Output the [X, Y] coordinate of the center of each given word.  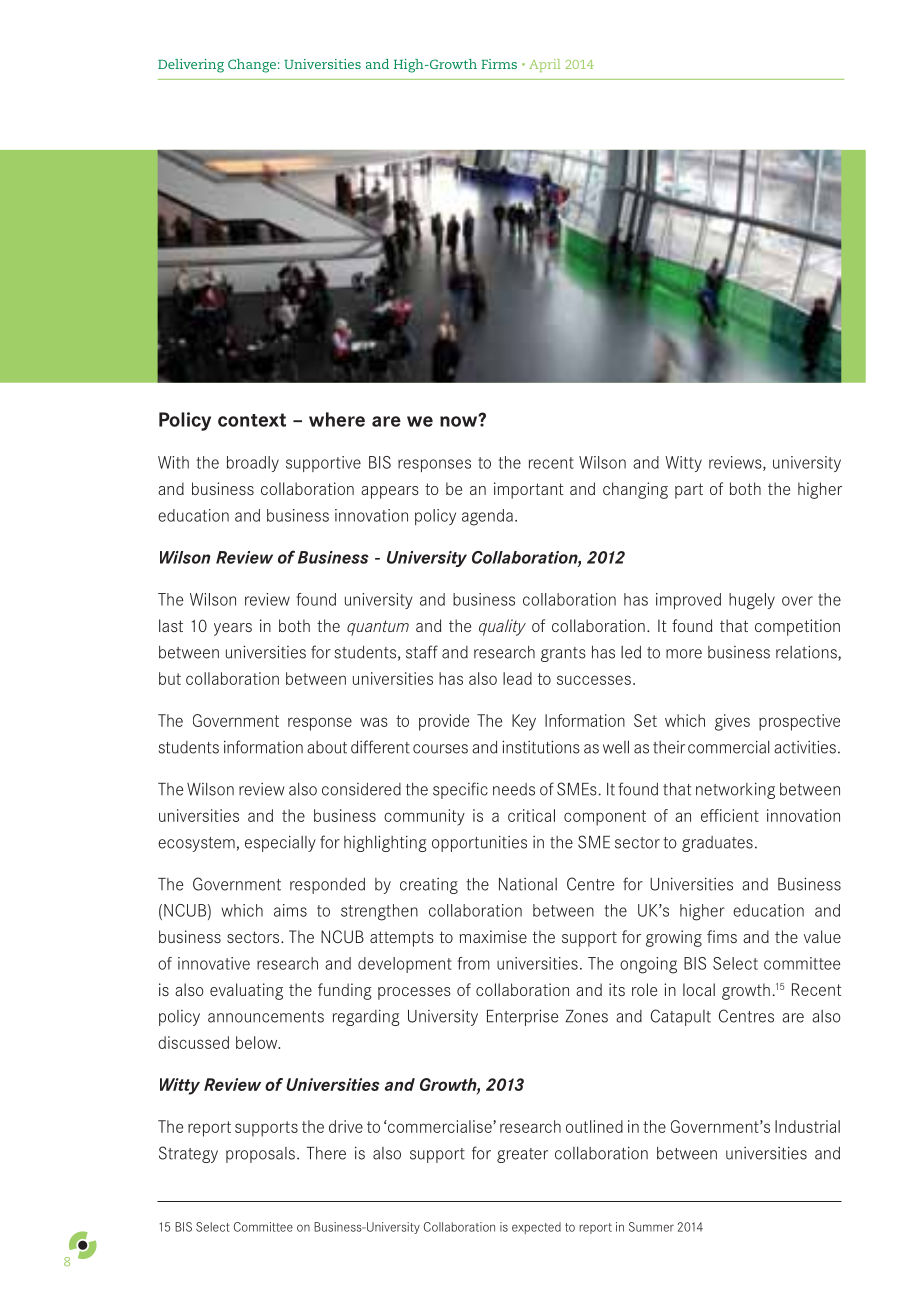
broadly [253, 464]
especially [280, 843]
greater [522, 1155]
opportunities [479, 843]
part [689, 491]
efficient [730, 815]
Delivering [191, 66]
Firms [499, 64]
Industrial [807, 1126]
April [544, 65]
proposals [260, 1155]
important [529, 490]
